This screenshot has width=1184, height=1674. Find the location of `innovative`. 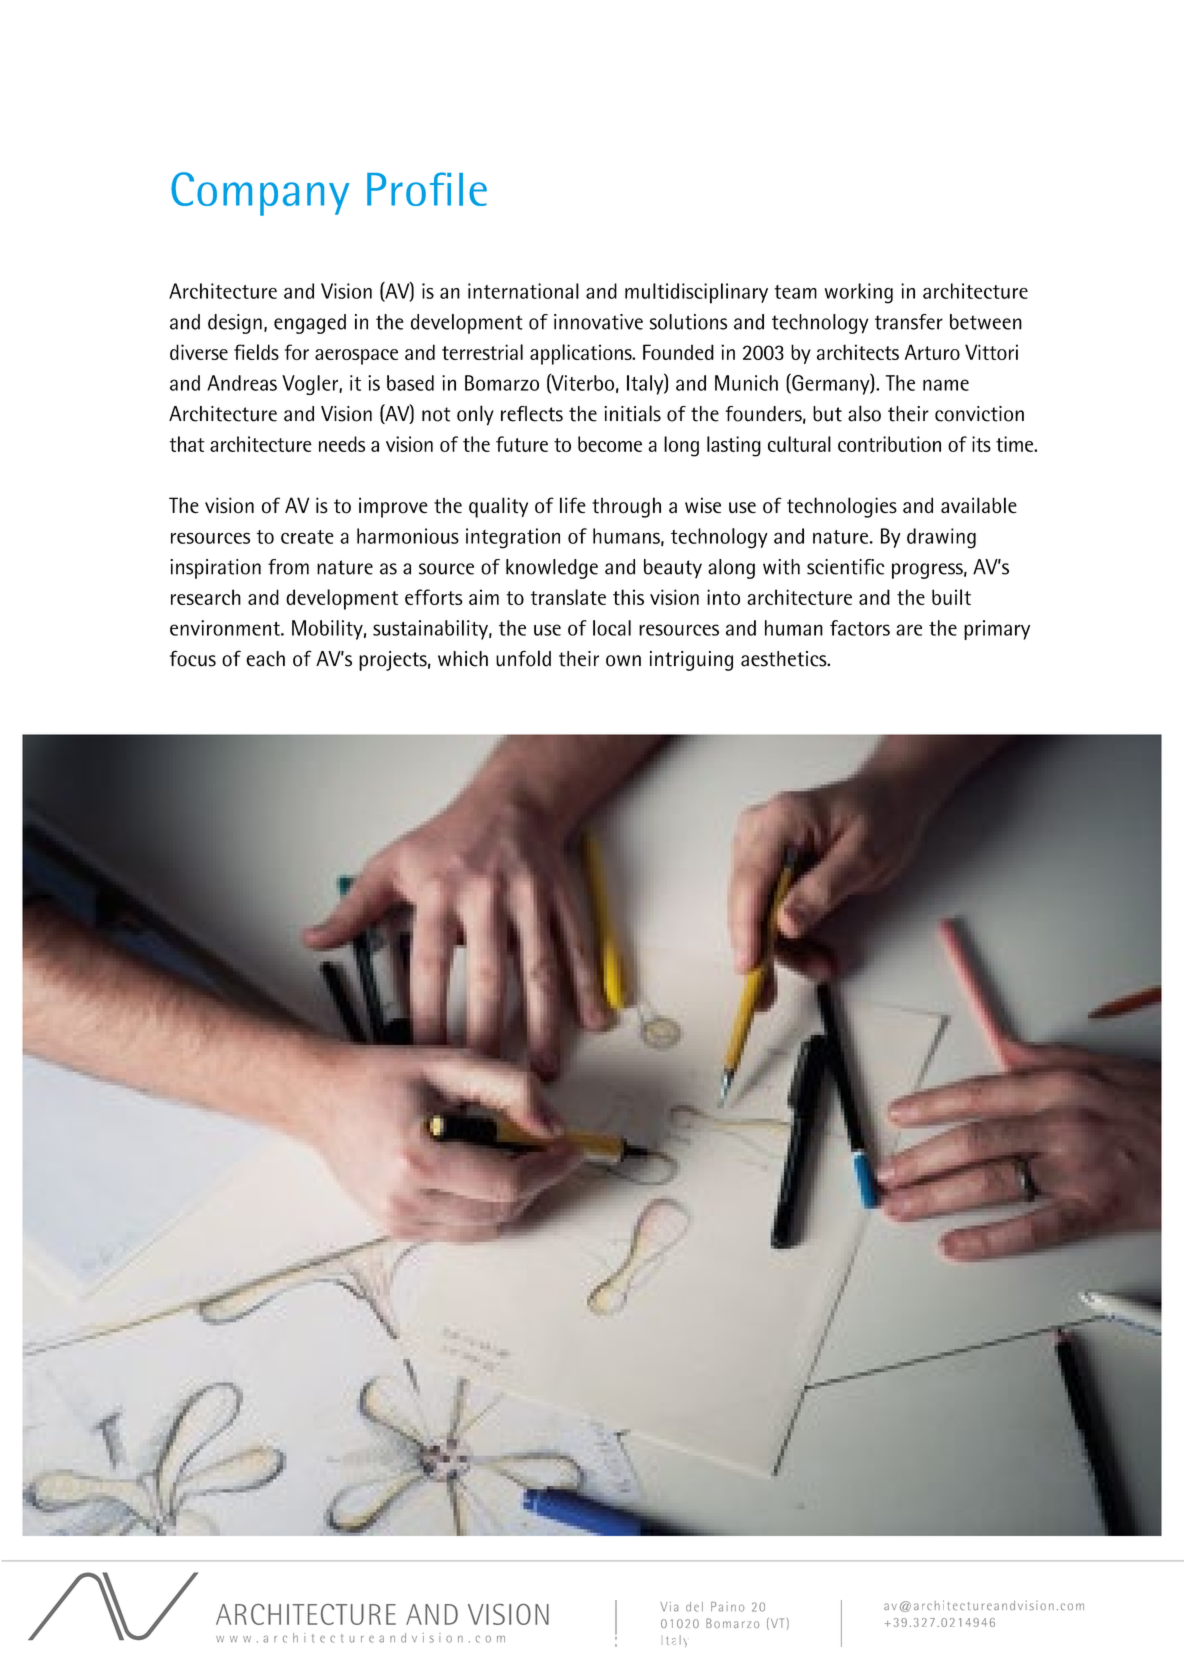

innovative is located at coordinates (598, 322).
